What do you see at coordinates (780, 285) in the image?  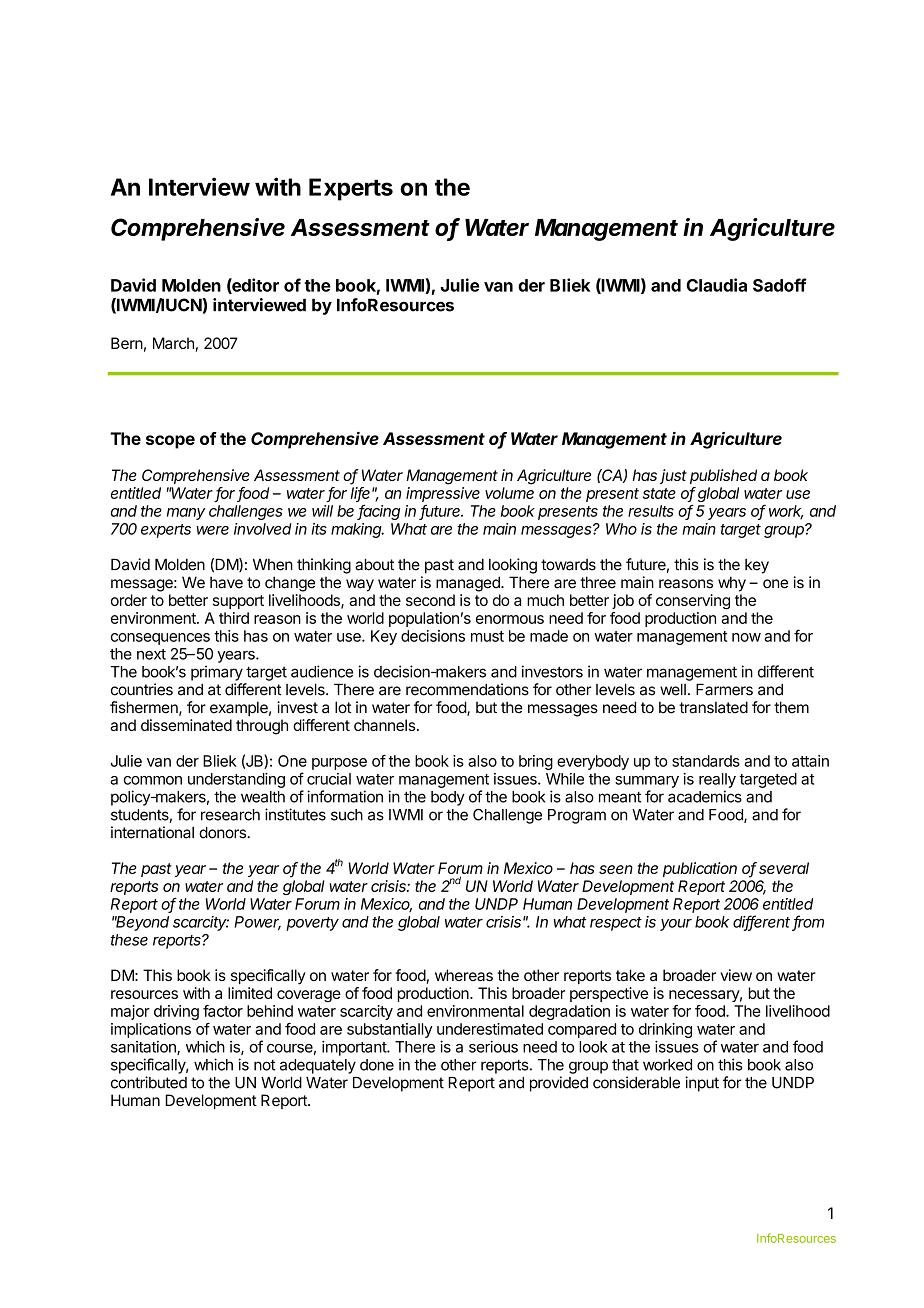 I see `Sadoff` at bounding box center [780, 285].
